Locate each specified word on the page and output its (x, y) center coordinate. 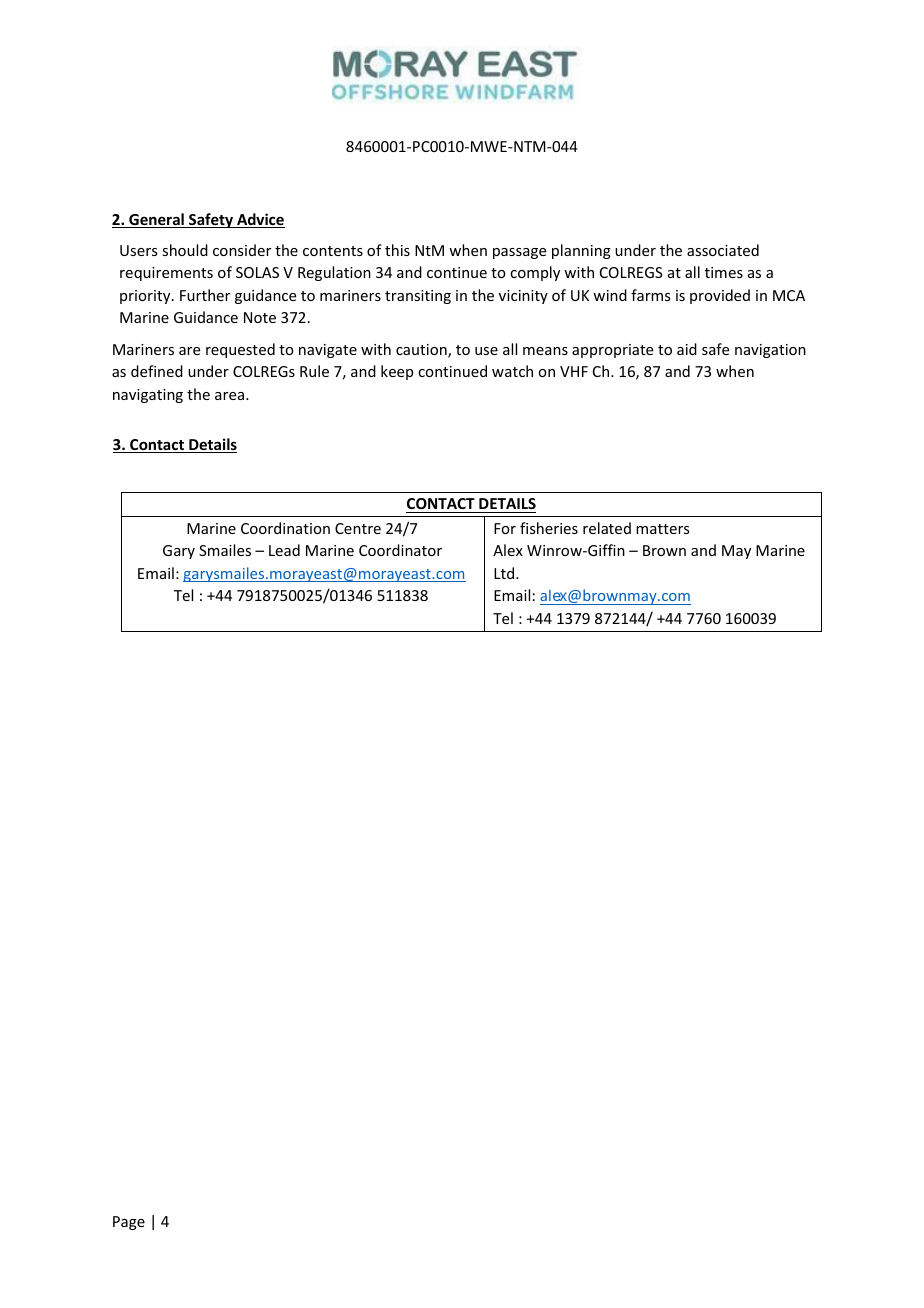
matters (662, 529)
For (505, 528)
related (607, 528)
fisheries (549, 528)
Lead (284, 550)
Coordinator (400, 550)
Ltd (504, 573)
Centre (358, 528)
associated (723, 250)
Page (129, 1223)
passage (519, 253)
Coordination (285, 528)
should (185, 250)
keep (397, 372)
